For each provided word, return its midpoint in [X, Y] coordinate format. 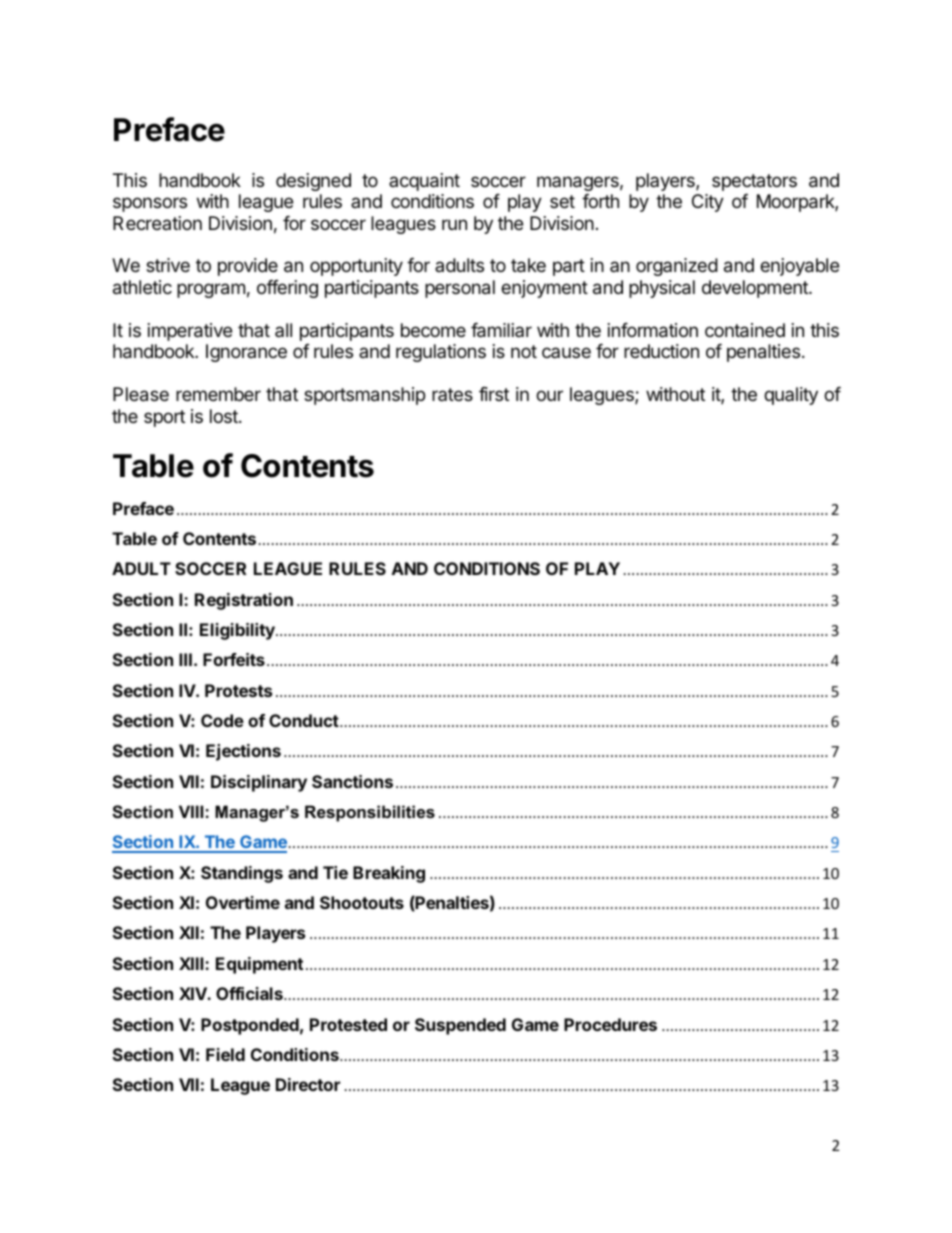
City [708, 203]
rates [452, 394]
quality [791, 396]
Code [222, 720]
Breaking [389, 874]
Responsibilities [370, 813]
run [454, 224]
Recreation [157, 223]
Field [225, 1054]
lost [225, 416]
